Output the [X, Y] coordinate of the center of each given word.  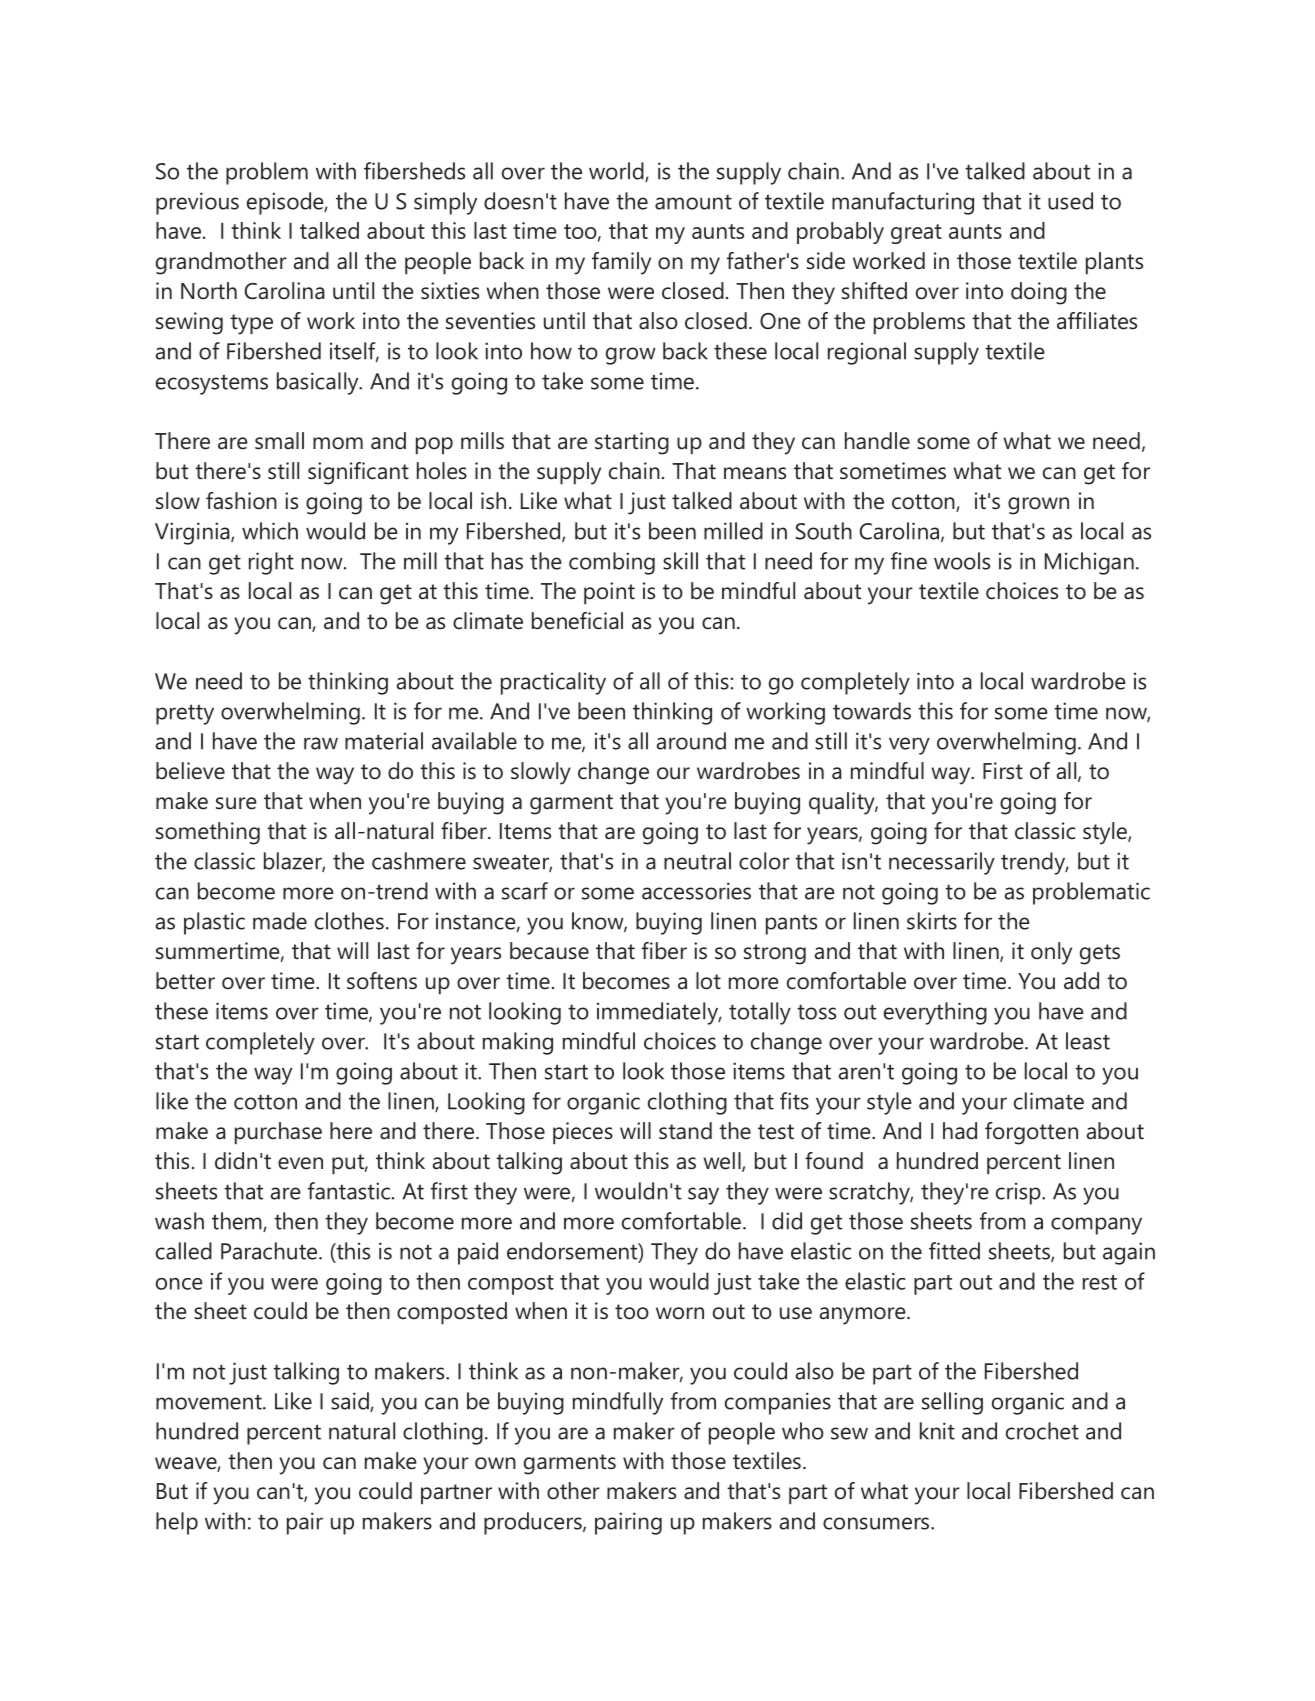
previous [197, 203]
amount [693, 202]
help [177, 1523]
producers [534, 1523]
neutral [697, 861]
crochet [1042, 1431]
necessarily [942, 863]
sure [236, 803]
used [1070, 201]
